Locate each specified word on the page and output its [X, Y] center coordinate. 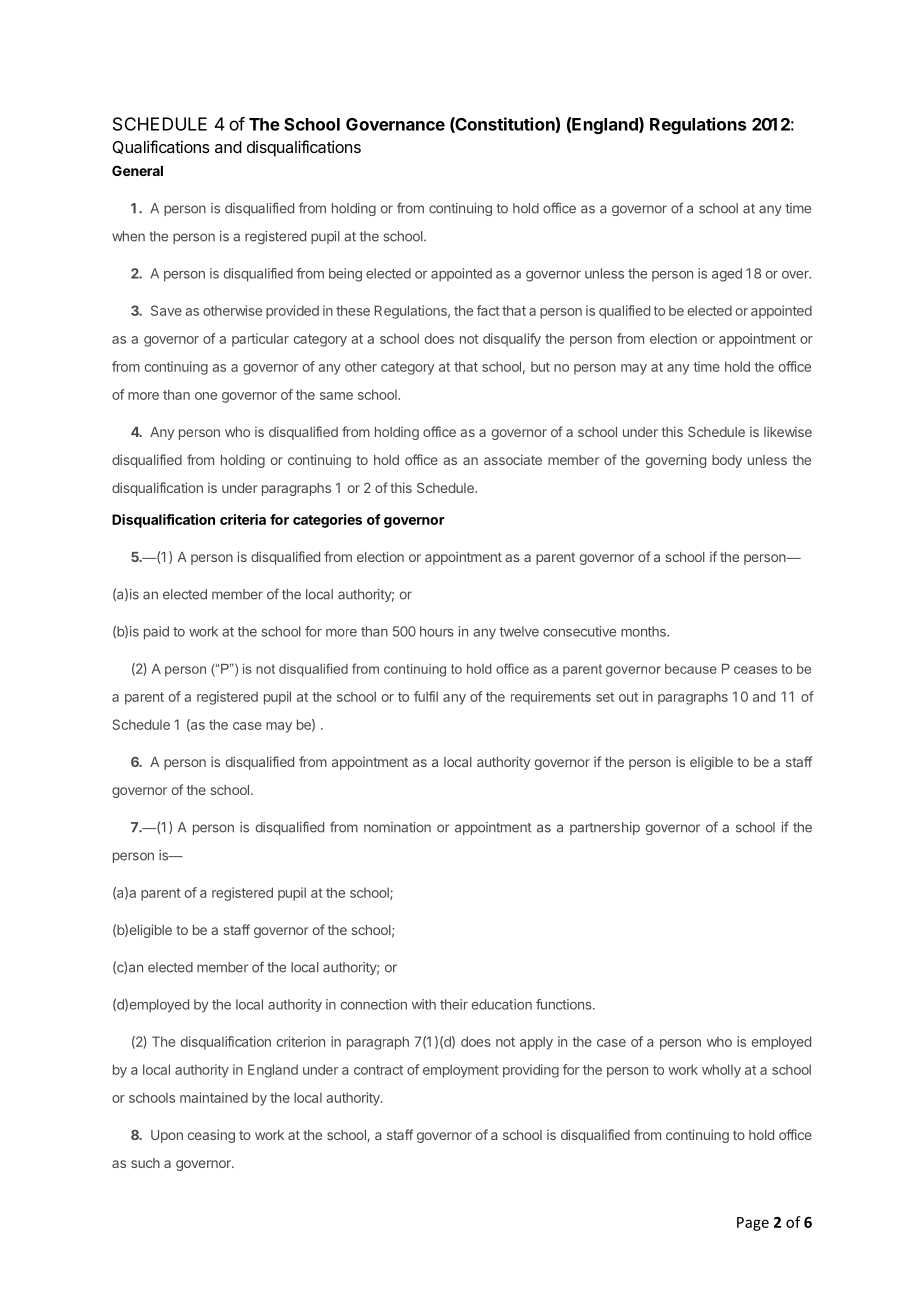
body [727, 461]
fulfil [426, 696]
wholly [721, 1071]
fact [488, 310]
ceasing [211, 1136]
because [691, 669]
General [137, 170]
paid [156, 633]
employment [461, 1071]
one [206, 396]
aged [727, 275]
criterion [301, 1041]
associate [513, 459]
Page [753, 1224]
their [454, 1004]
